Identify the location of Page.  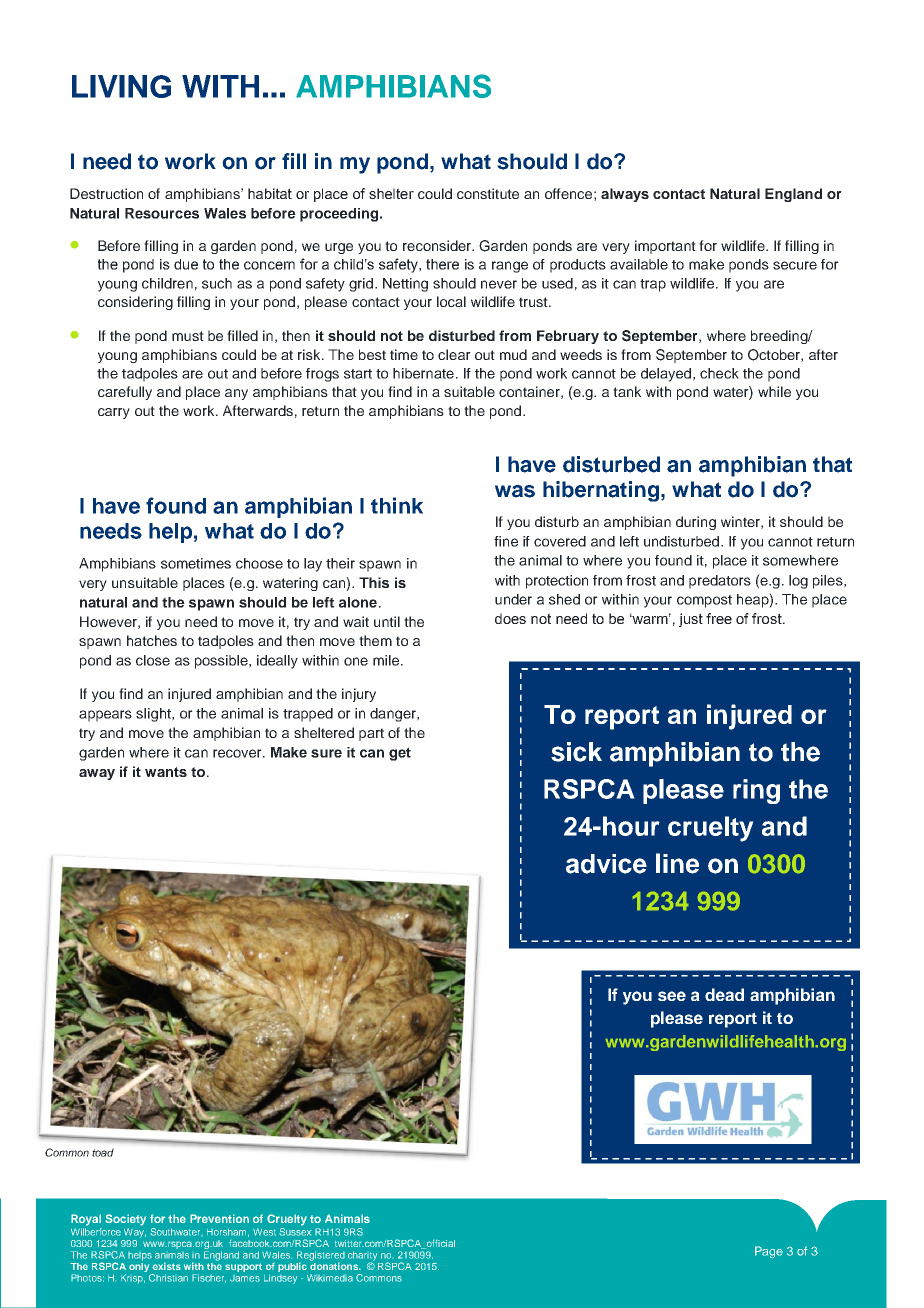
(769, 1252).
